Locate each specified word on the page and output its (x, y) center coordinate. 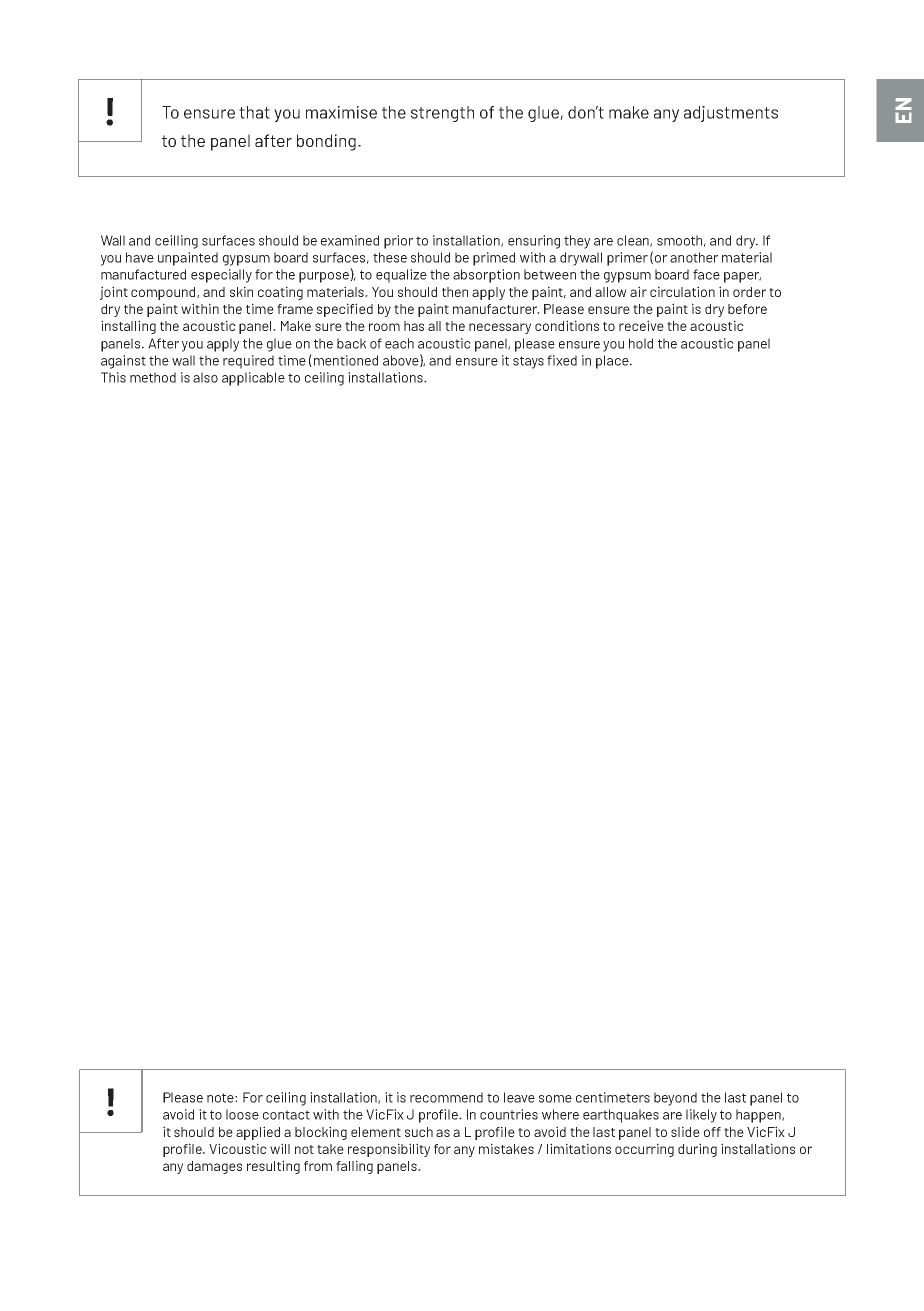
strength (442, 114)
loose (242, 1114)
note (221, 1098)
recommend (446, 1097)
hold (641, 343)
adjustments (731, 114)
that (254, 112)
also (205, 377)
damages (214, 1167)
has (414, 326)
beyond (675, 1099)
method (153, 377)
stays (528, 362)
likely (701, 1116)
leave (519, 1097)
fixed (562, 360)
